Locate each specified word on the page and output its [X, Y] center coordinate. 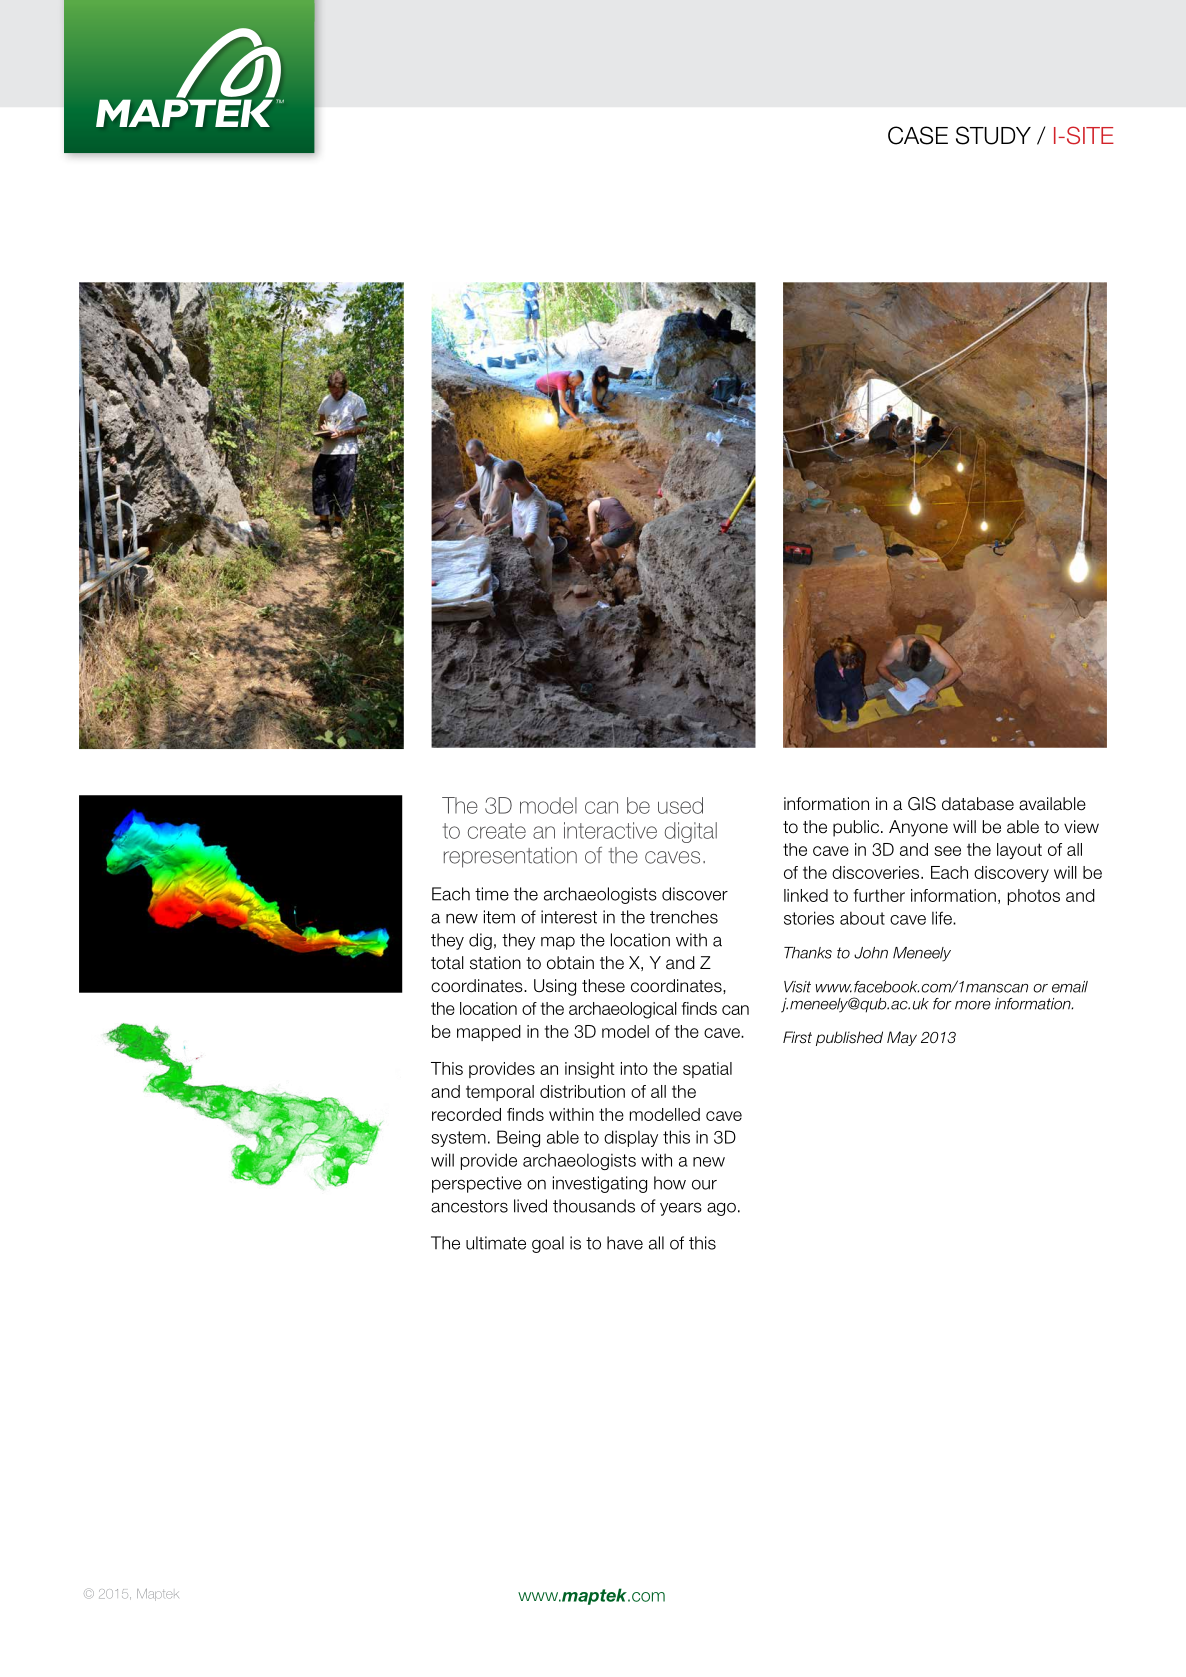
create [497, 831]
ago [721, 1209]
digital [691, 832]
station [495, 963]
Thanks [808, 953]
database [978, 804]
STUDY [993, 135]
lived [530, 1206]
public [857, 828]
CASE [918, 135]
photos [1034, 897]
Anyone [918, 828]
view [1081, 827]
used [680, 805]
